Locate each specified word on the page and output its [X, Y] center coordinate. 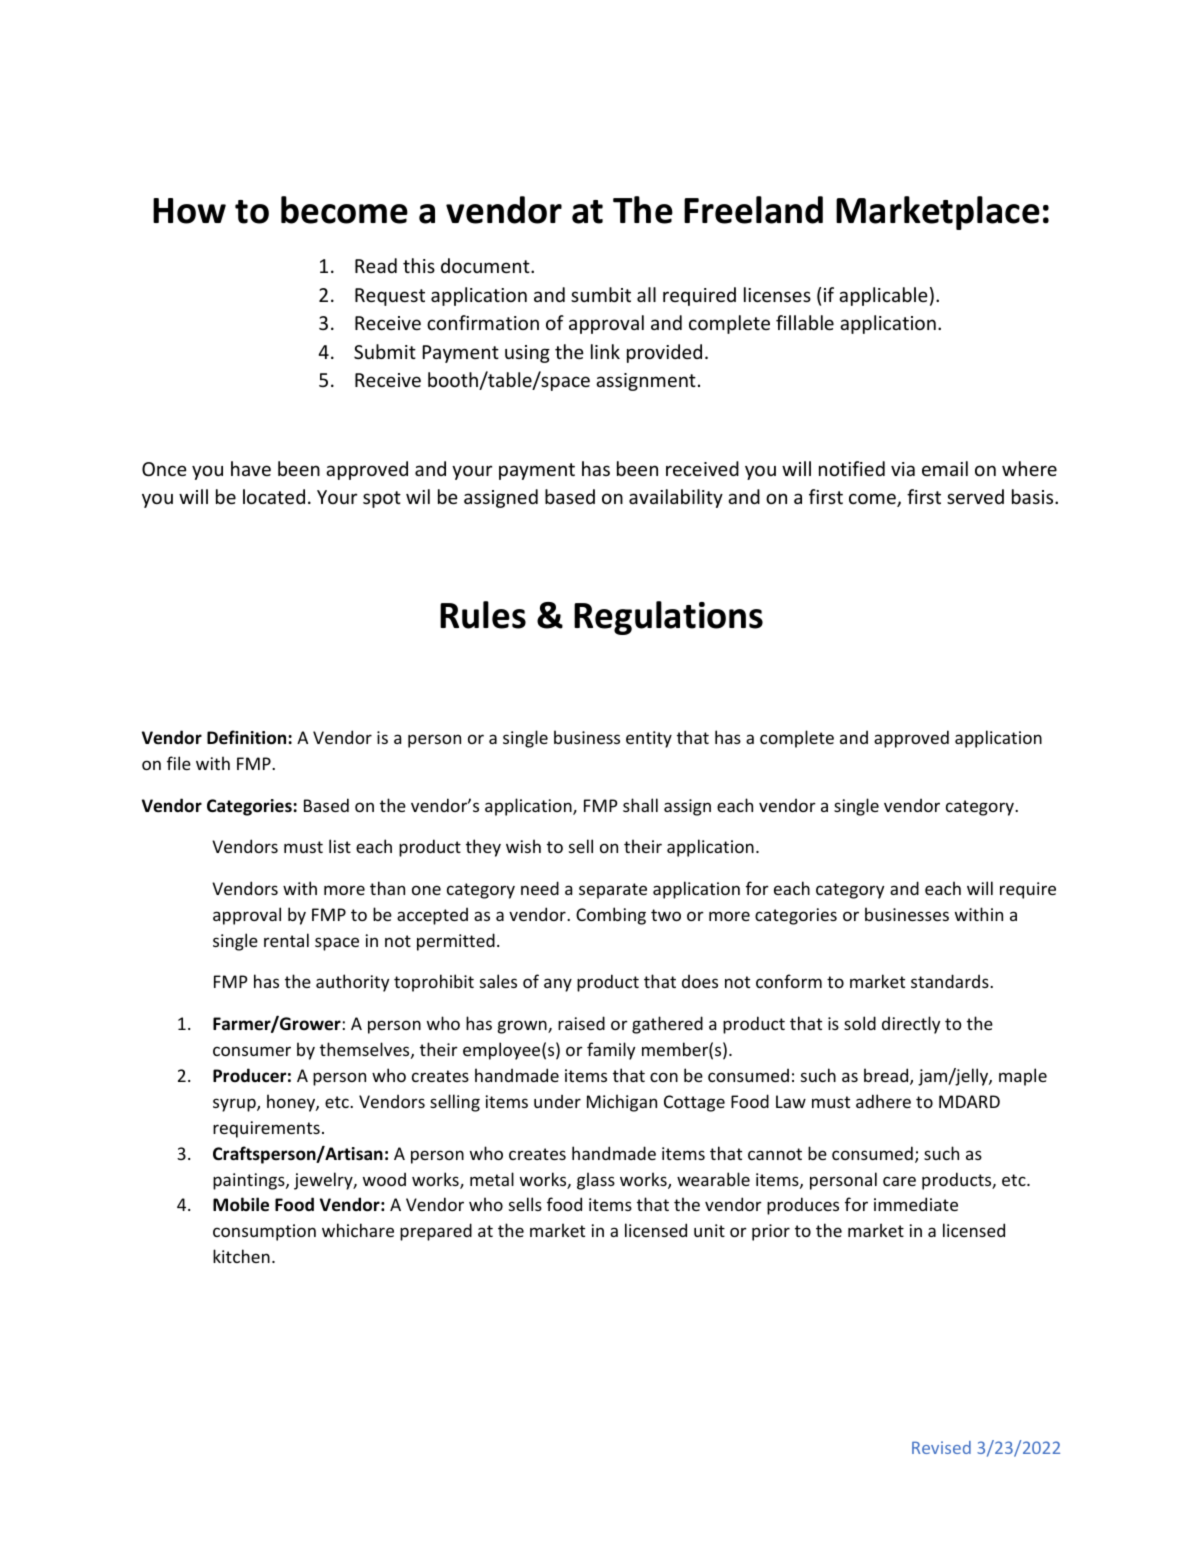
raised [581, 1023]
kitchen [241, 1256]
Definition [248, 737]
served [975, 496]
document [486, 265]
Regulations [668, 618]
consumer [252, 1051]
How [189, 211]
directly [911, 1025]
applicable [883, 296]
